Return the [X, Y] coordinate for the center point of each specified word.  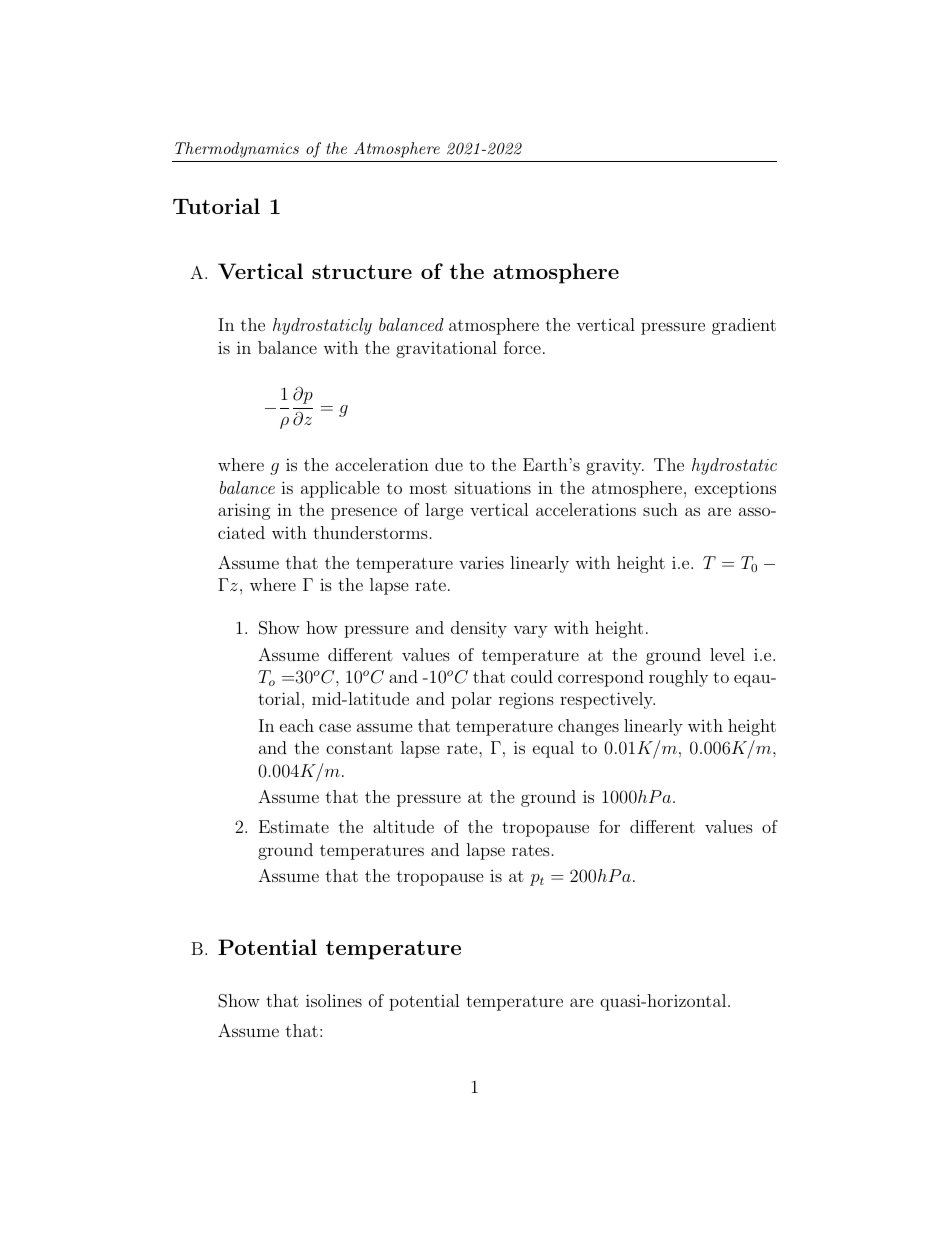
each [297, 725]
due [449, 464]
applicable [340, 489]
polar [471, 700]
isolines [334, 1000]
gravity [615, 466]
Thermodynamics [237, 150]
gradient [744, 326]
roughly [678, 678]
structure [362, 272]
